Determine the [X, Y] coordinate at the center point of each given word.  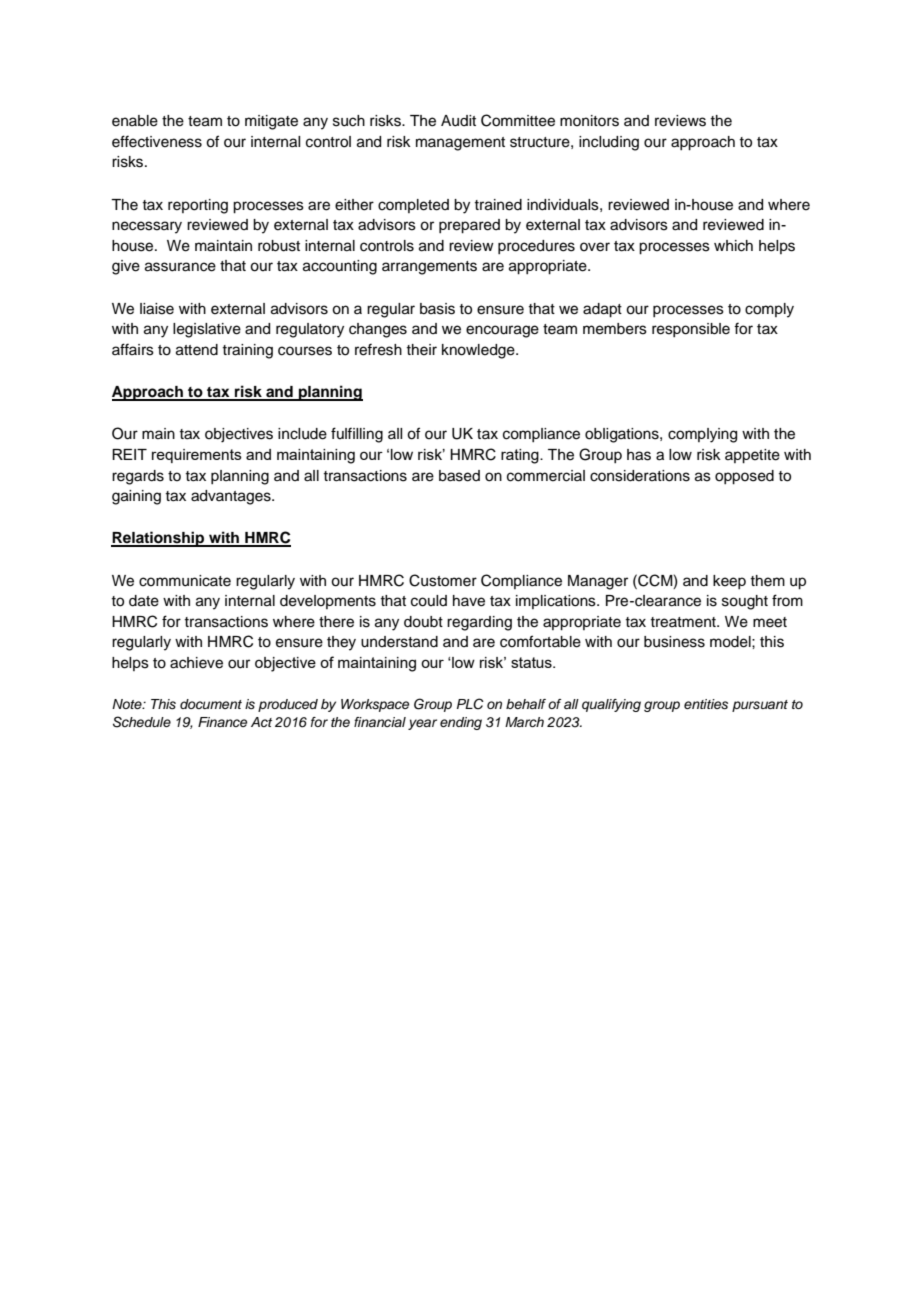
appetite [752, 456]
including [609, 143]
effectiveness [157, 141]
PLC [470, 704]
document [211, 704]
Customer [443, 580]
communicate [185, 581]
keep [729, 582]
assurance [180, 267]
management [460, 144]
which [733, 246]
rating [521, 456]
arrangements [429, 268]
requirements [197, 456]
